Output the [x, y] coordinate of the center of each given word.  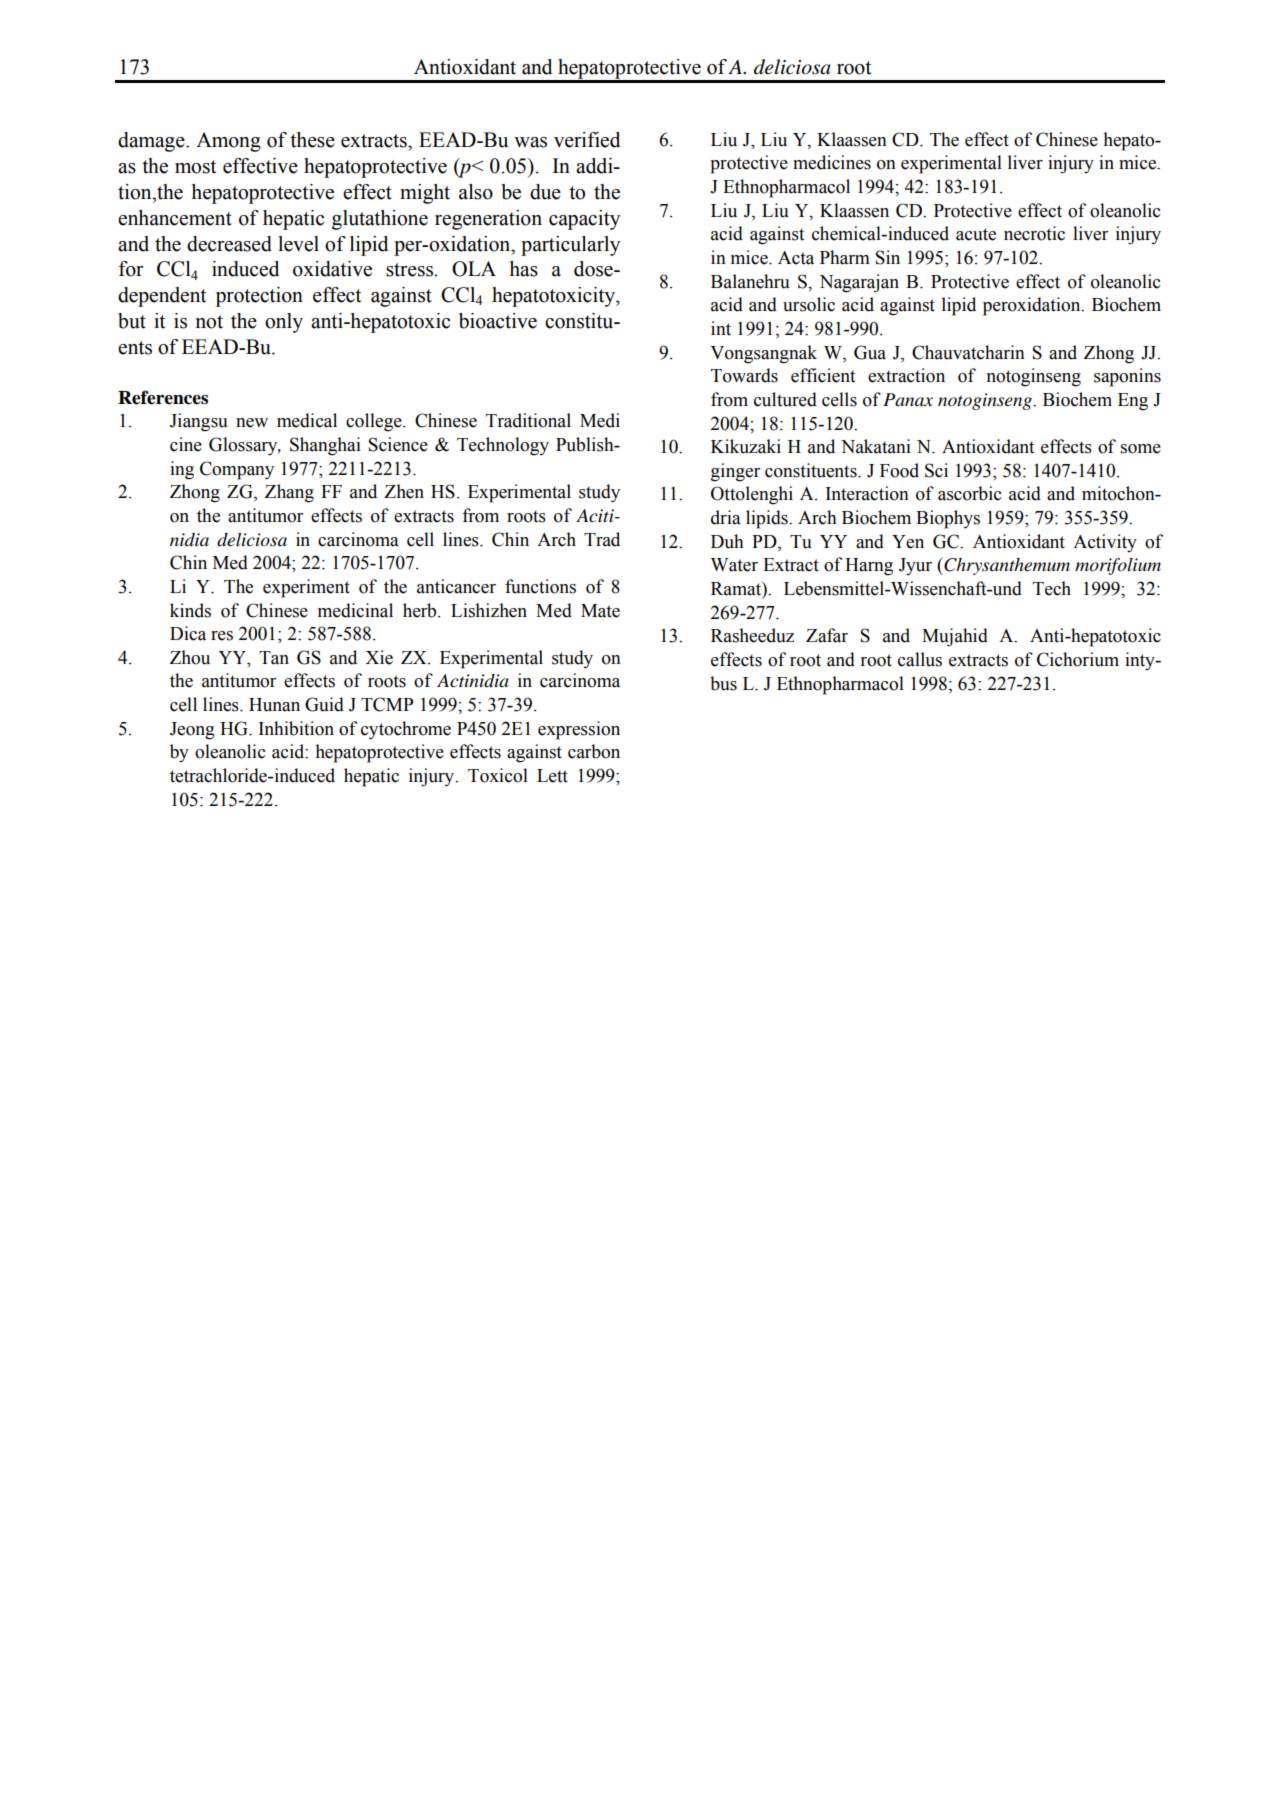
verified [587, 140]
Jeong [192, 731]
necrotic [1034, 233]
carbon [594, 751]
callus [920, 659]
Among [228, 142]
